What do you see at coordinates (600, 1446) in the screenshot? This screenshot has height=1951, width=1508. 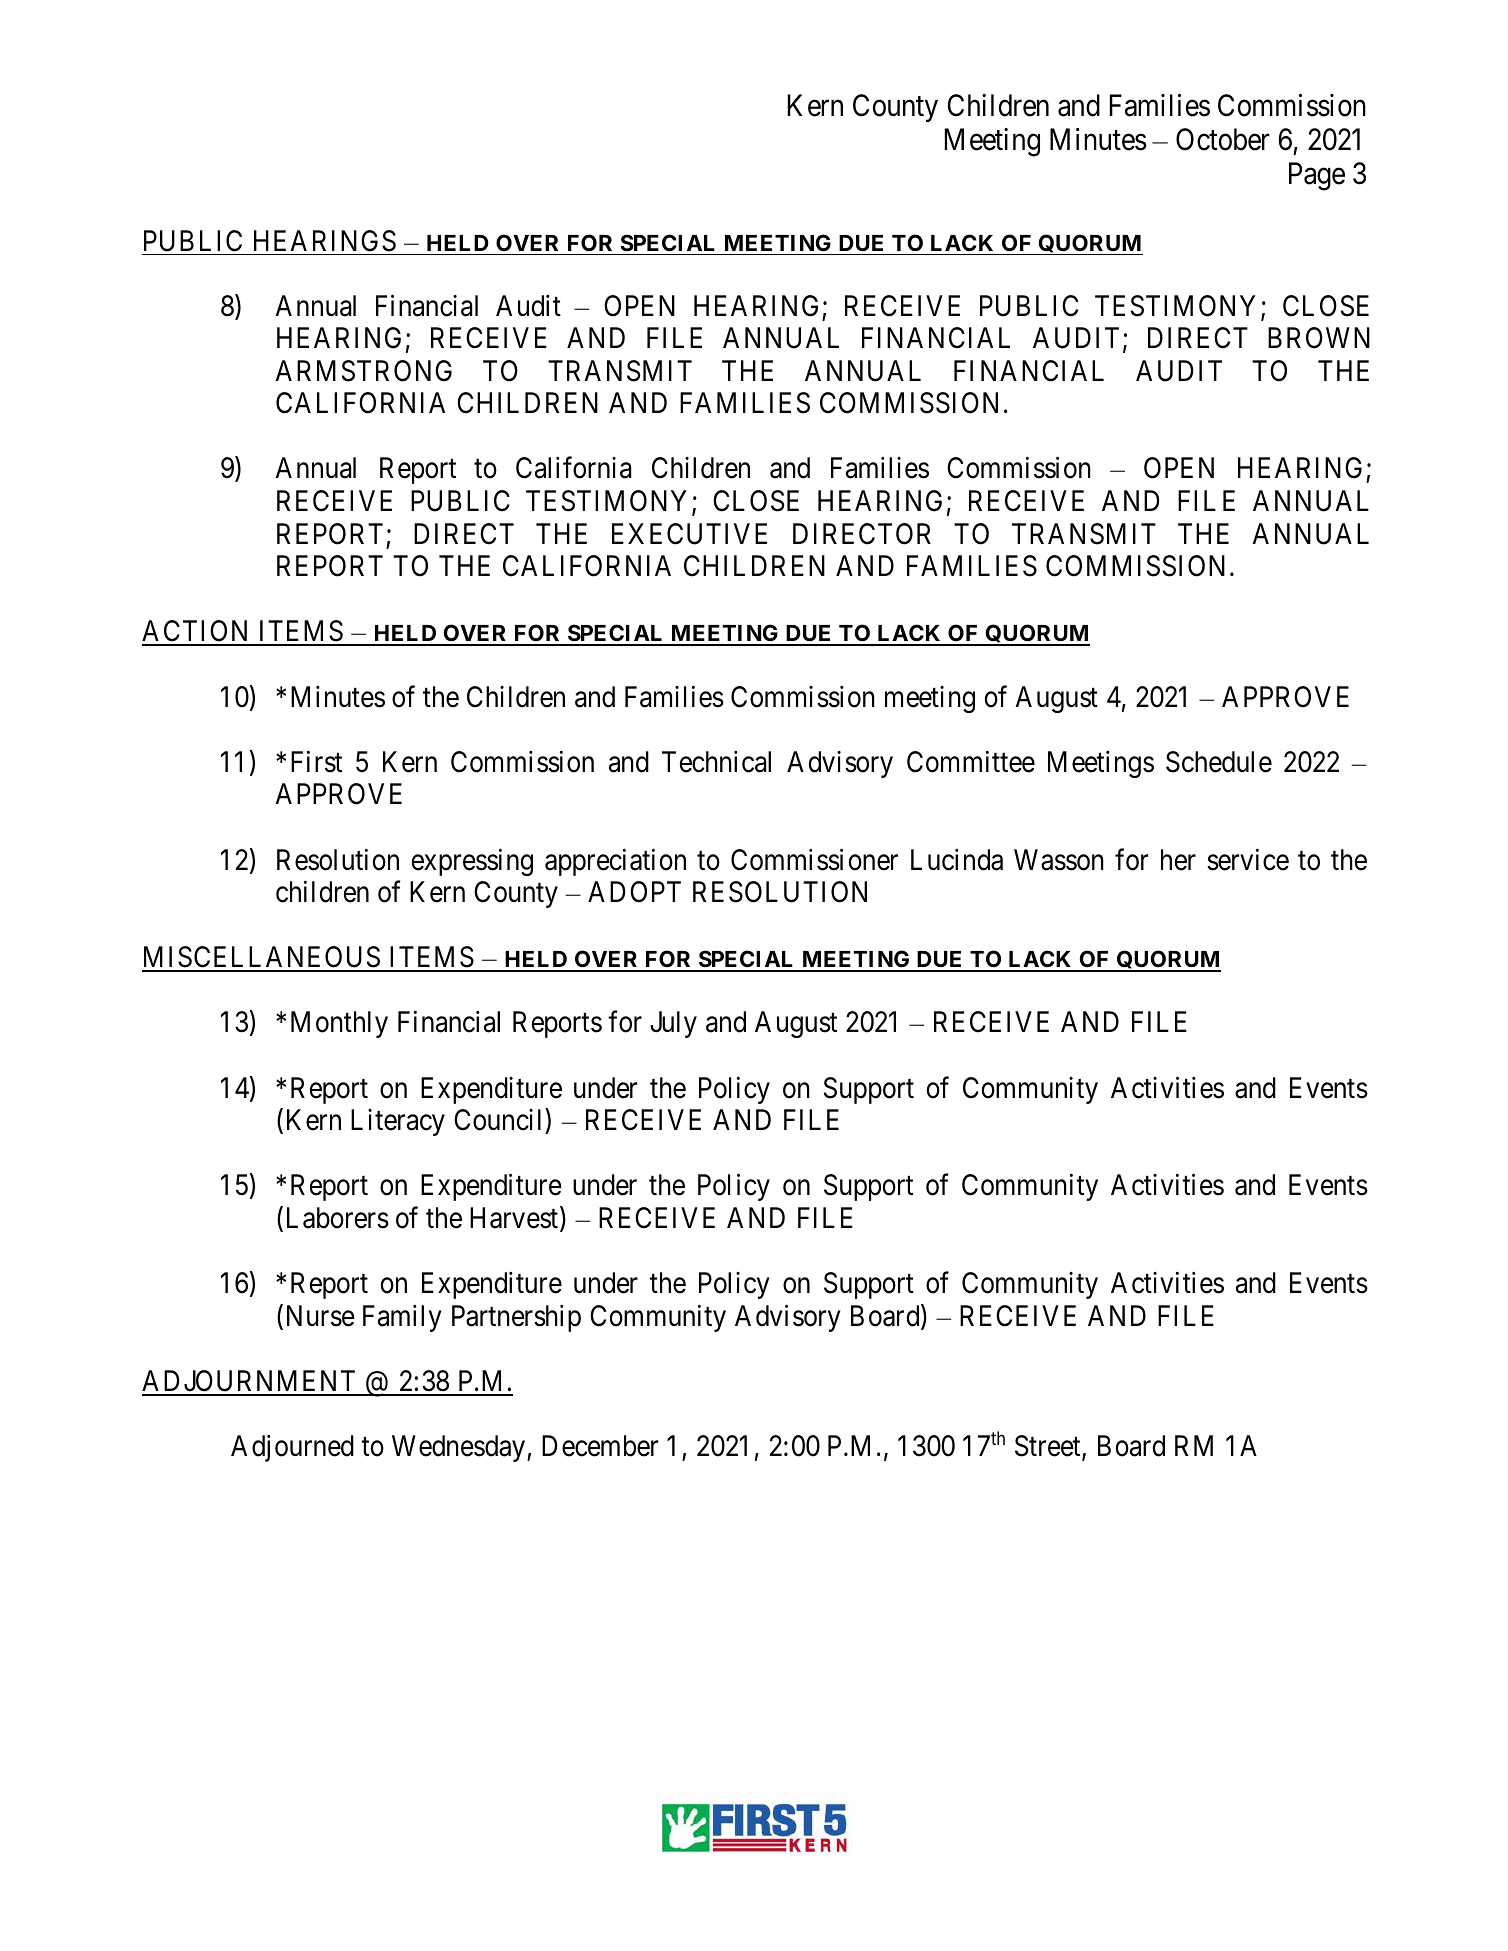 I see `December` at bounding box center [600, 1446].
